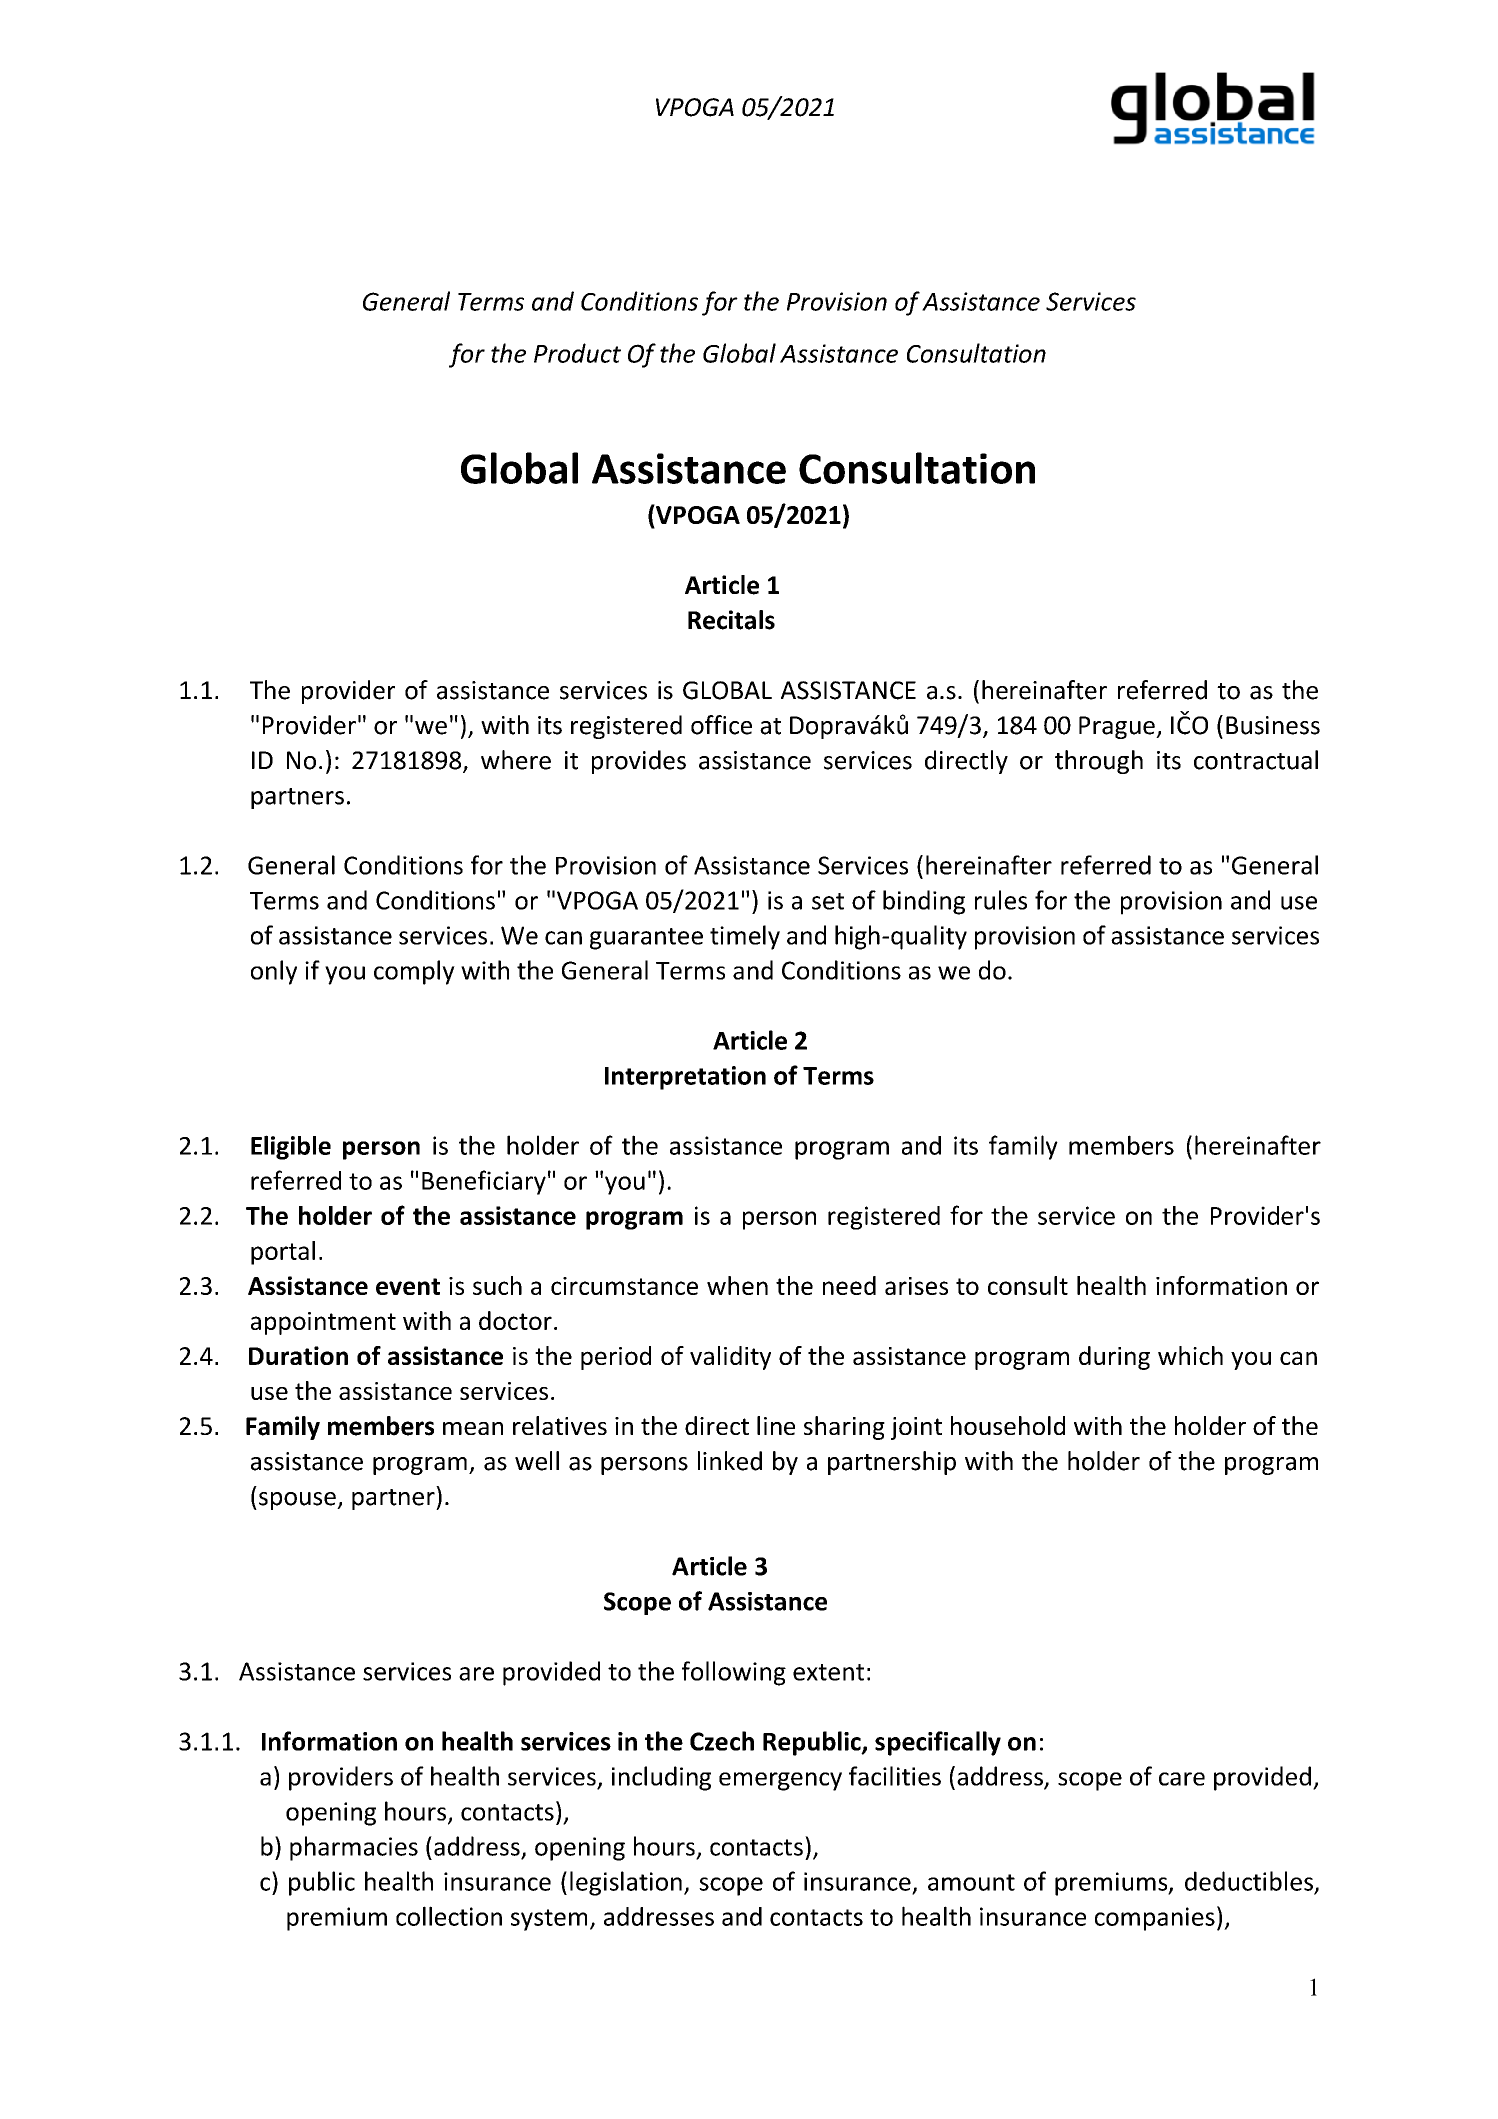 Image resolution: width=1498 pixels, height=2119 pixels. What do you see at coordinates (1118, 727) in the image?
I see `Prague` at bounding box center [1118, 727].
